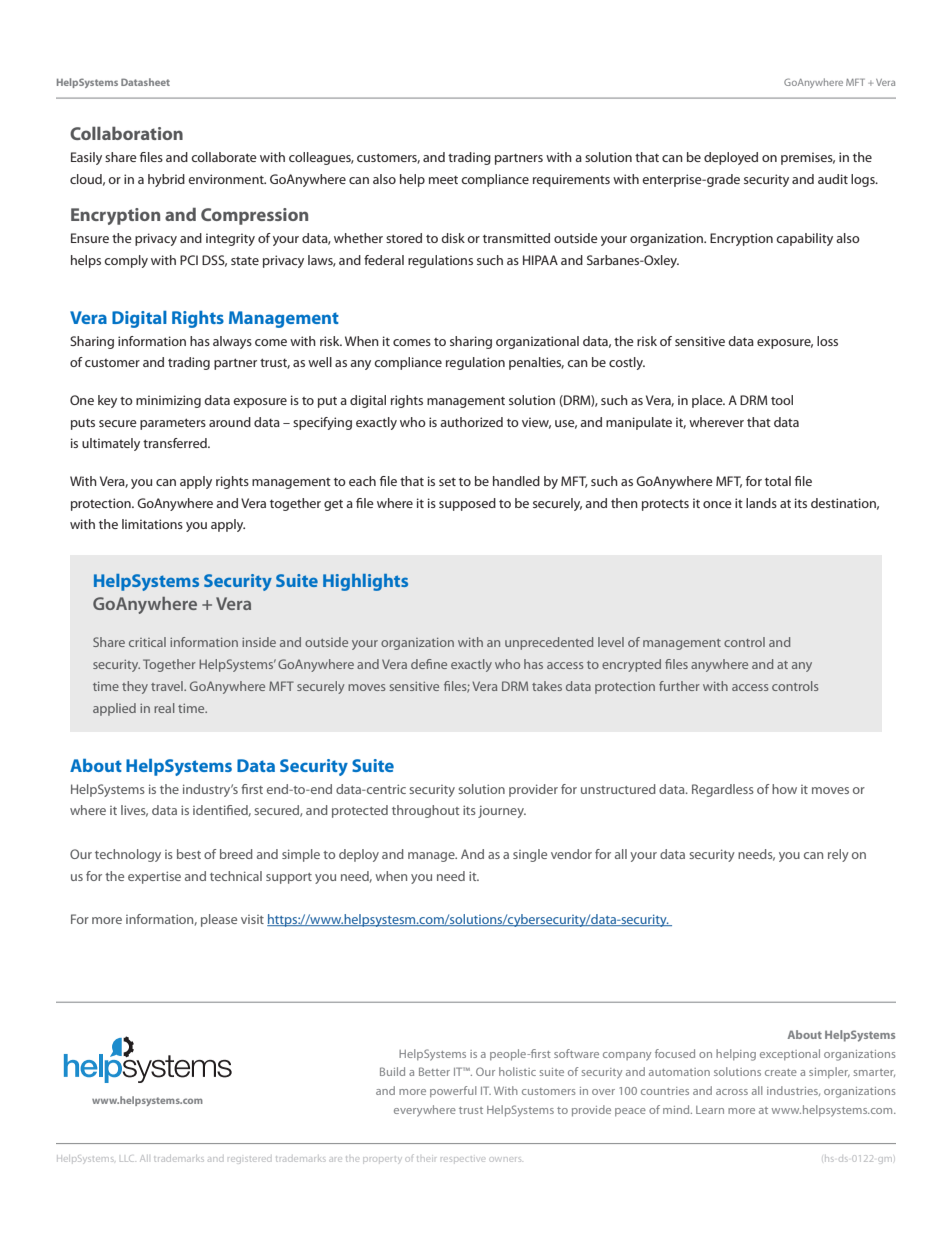  What do you see at coordinates (784, 789) in the document?
I see `how` at bounding box center [784, 789].
